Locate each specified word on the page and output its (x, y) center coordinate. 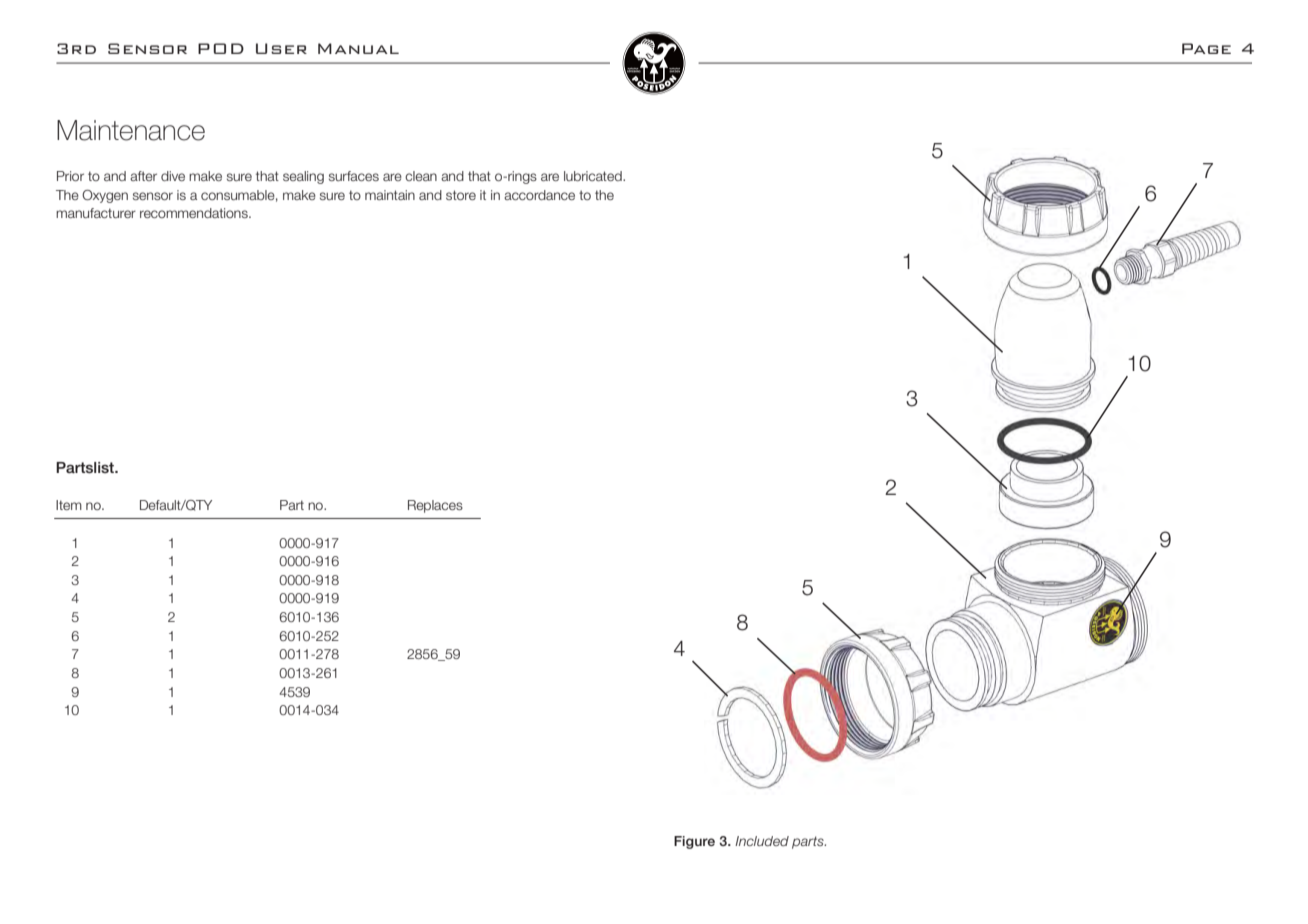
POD (221, 48)
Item (69, 505)
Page (1206, 48)
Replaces (435, 506)
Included (762, 841)
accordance (539, 195)
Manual (358, 48)
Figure (694, 842)
